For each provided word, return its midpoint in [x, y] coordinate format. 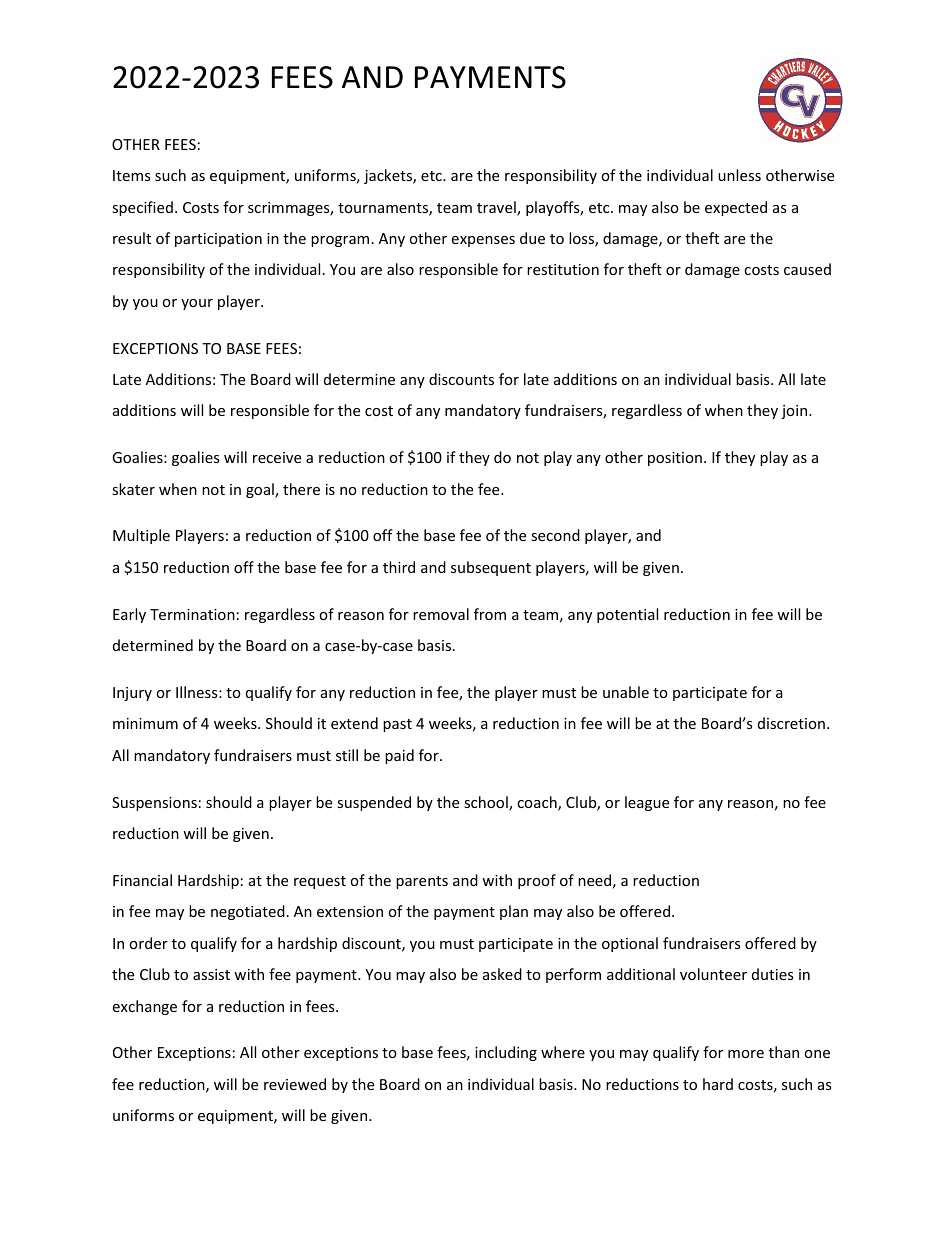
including [506, 1053]
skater [133, 489]
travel [497, 208]
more [746, 1054]
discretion [791, 723]
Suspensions [154, 804]
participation [218, 240]
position [675, 459]
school [487, 803]
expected [736, 208]
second [555, 535]
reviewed [295, 1084]
